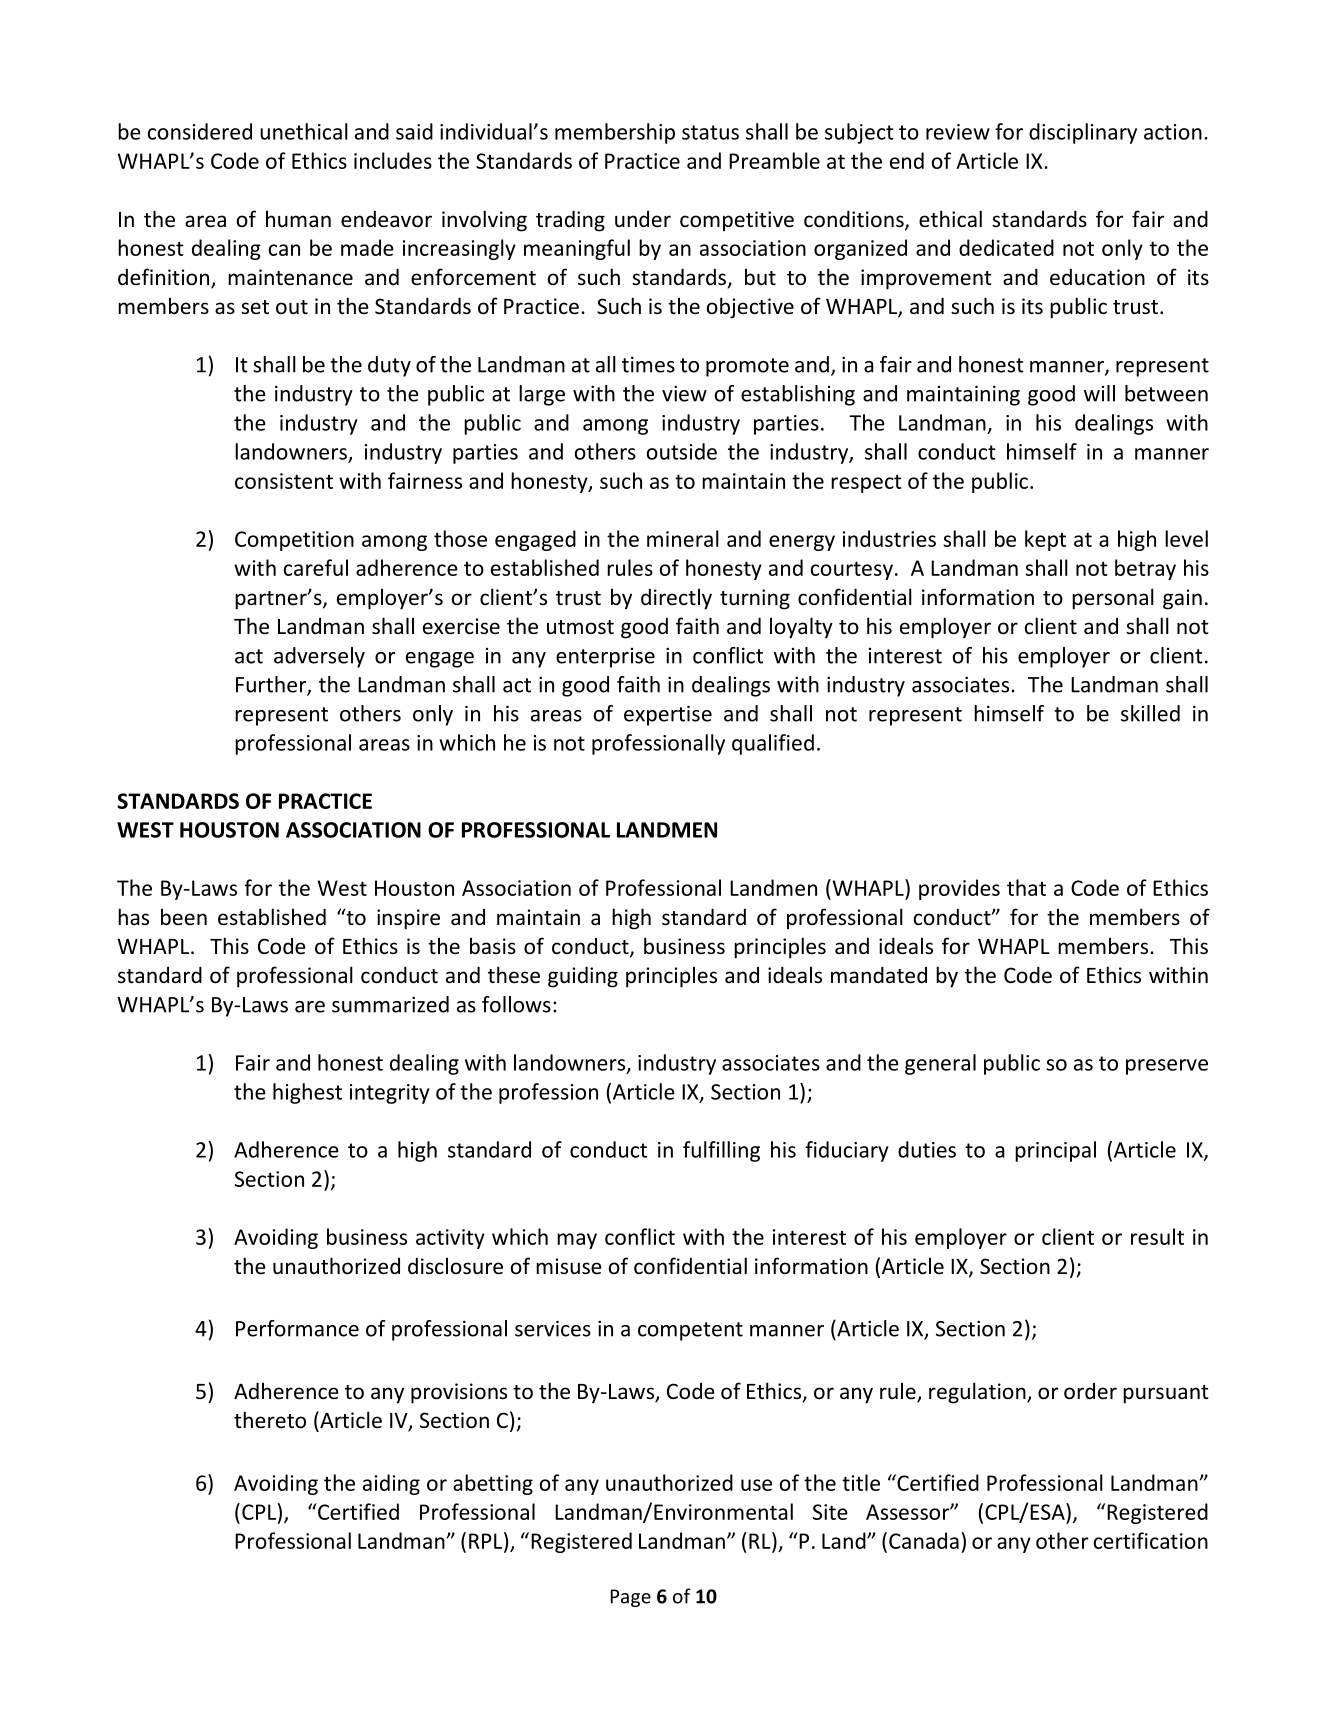  What do you see at coordinates (297, 1328) in the page?
I see `Performance` at bounding box center [297, 1328].
